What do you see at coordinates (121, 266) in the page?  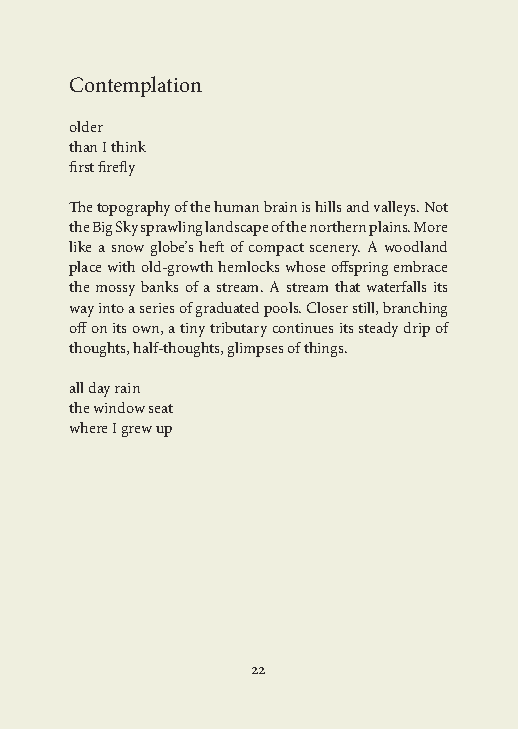 I see `with` at bounding box center [121, 266].
